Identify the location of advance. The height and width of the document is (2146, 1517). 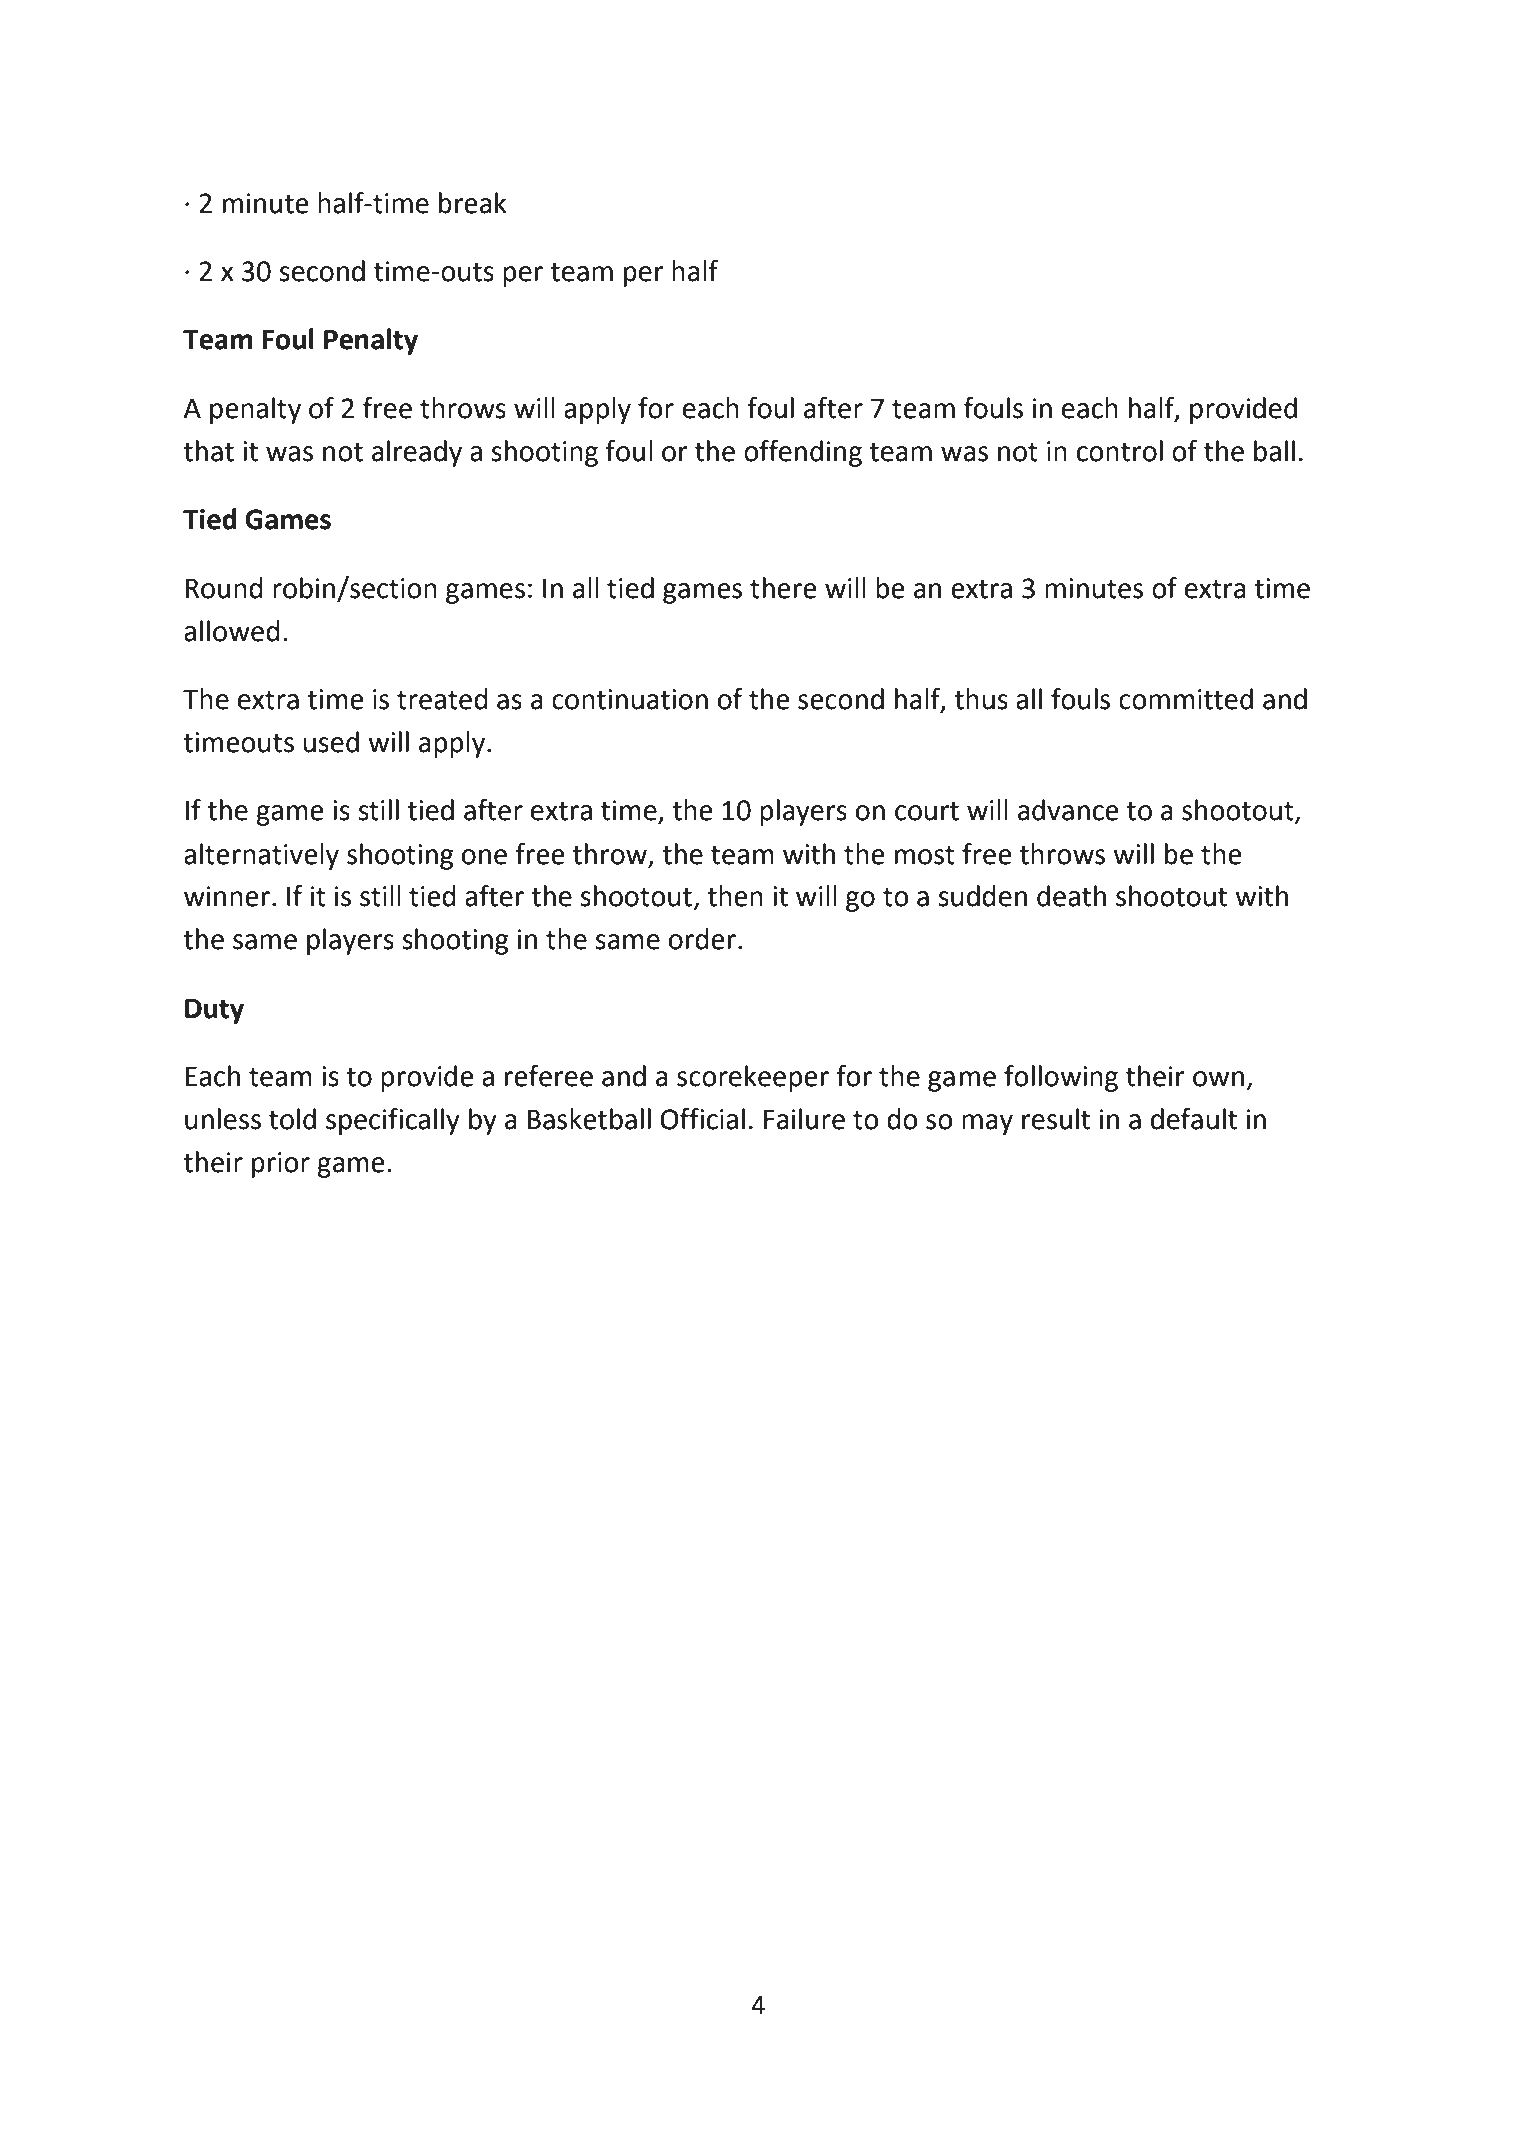
(1068, 810).
